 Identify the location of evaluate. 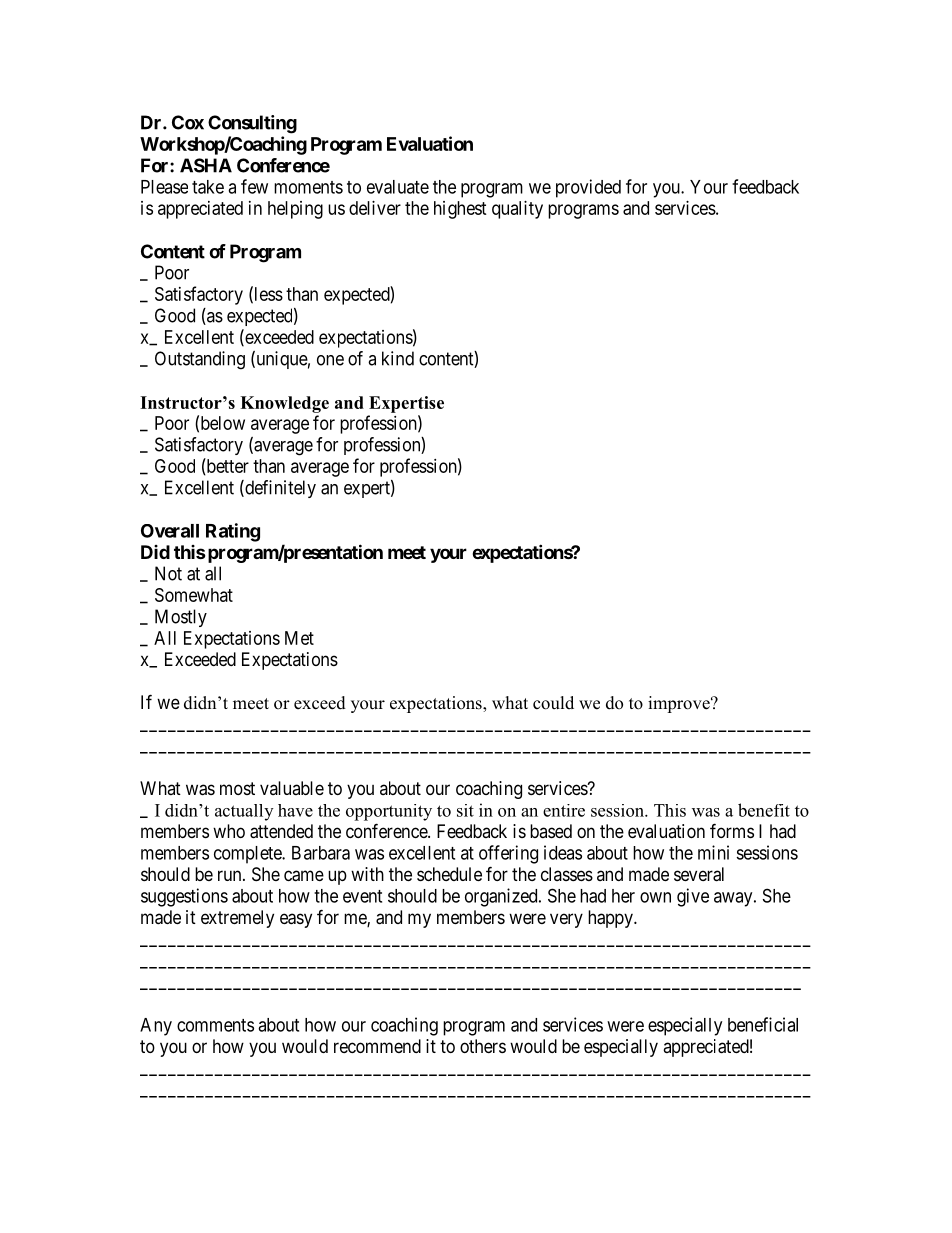
(398, 187).
